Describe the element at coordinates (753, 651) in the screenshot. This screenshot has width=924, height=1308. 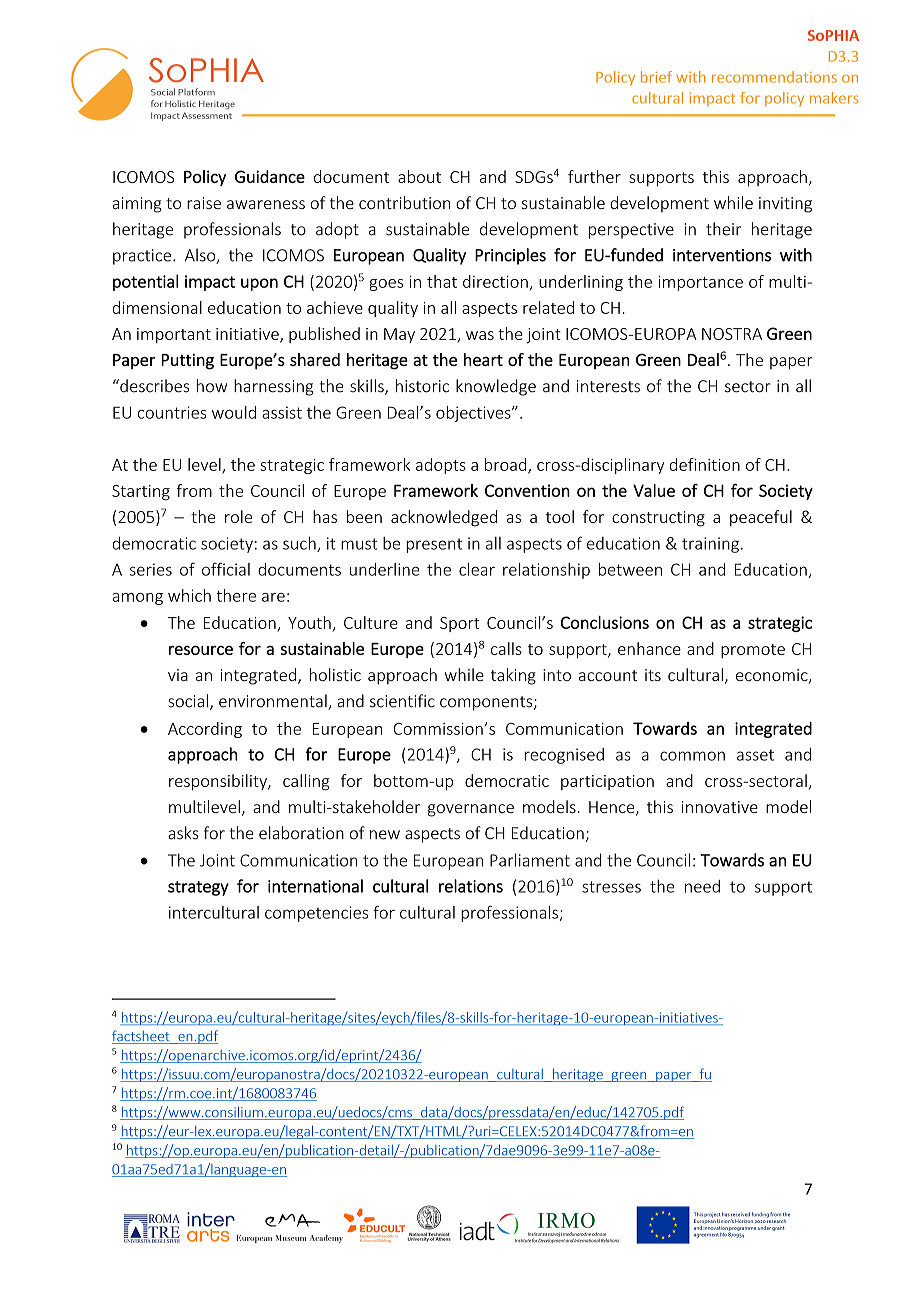
I see `promote` at that location.
